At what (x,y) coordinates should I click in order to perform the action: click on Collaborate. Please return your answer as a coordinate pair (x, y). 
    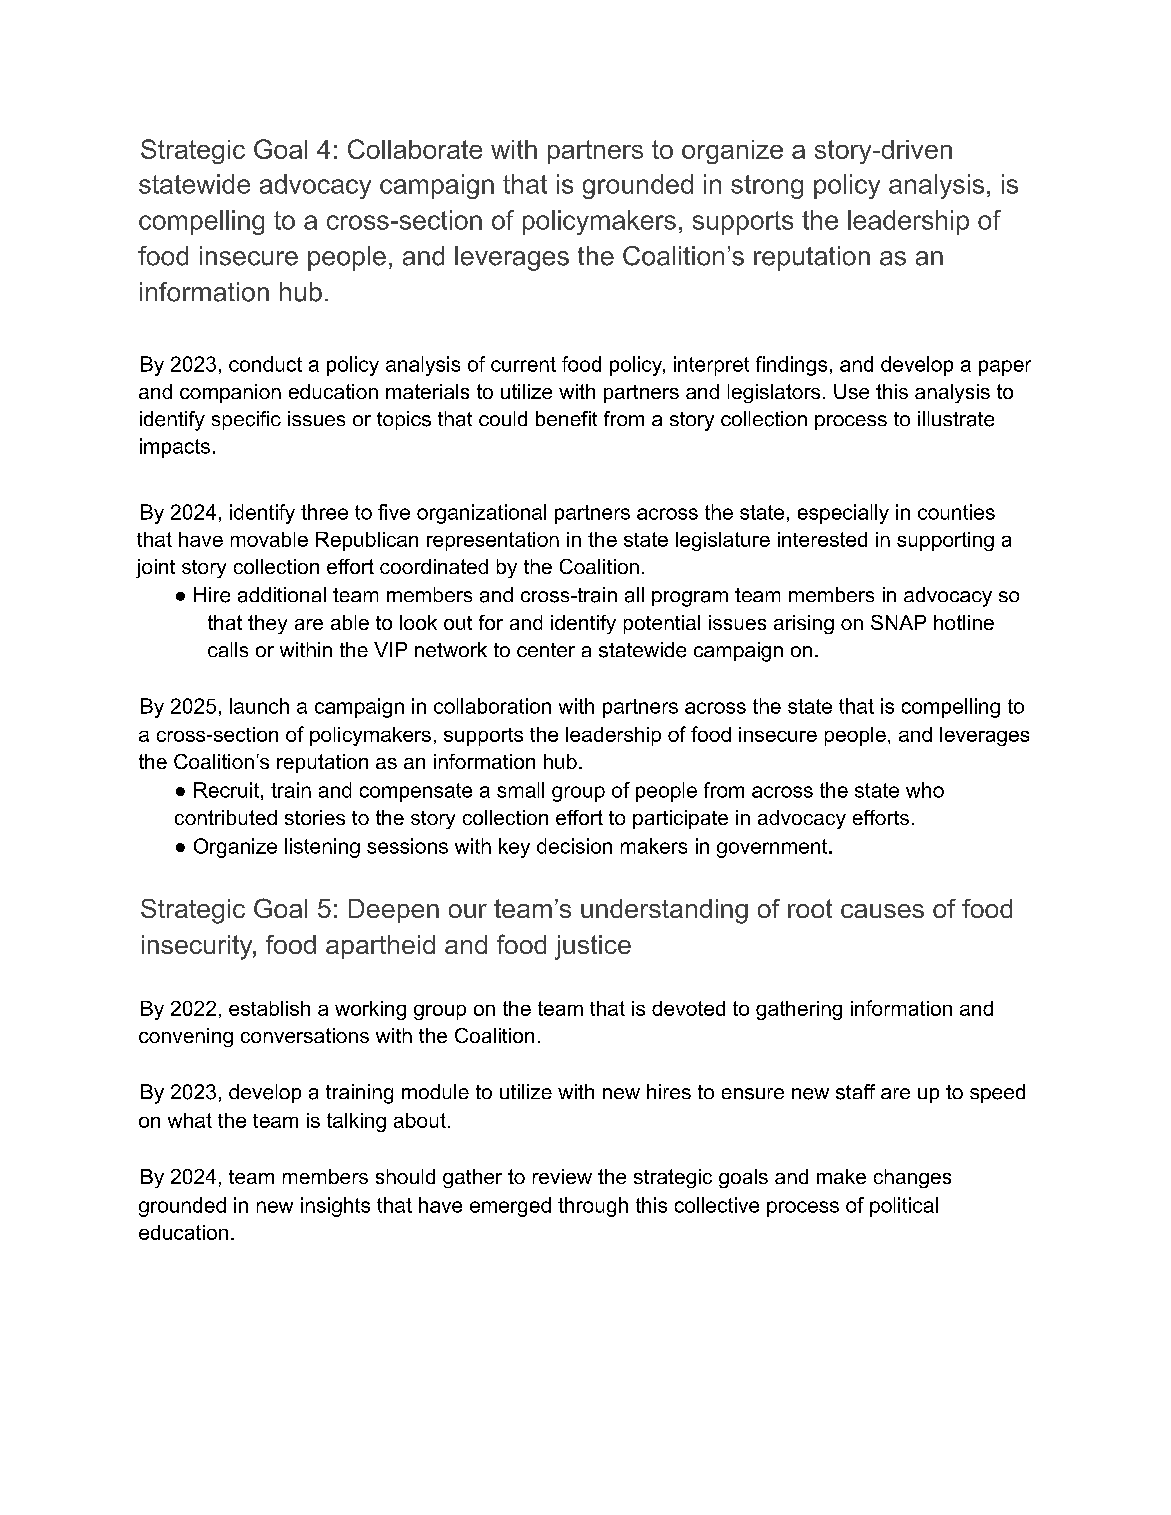
    Looking at the image, I should click on (415, 149).
